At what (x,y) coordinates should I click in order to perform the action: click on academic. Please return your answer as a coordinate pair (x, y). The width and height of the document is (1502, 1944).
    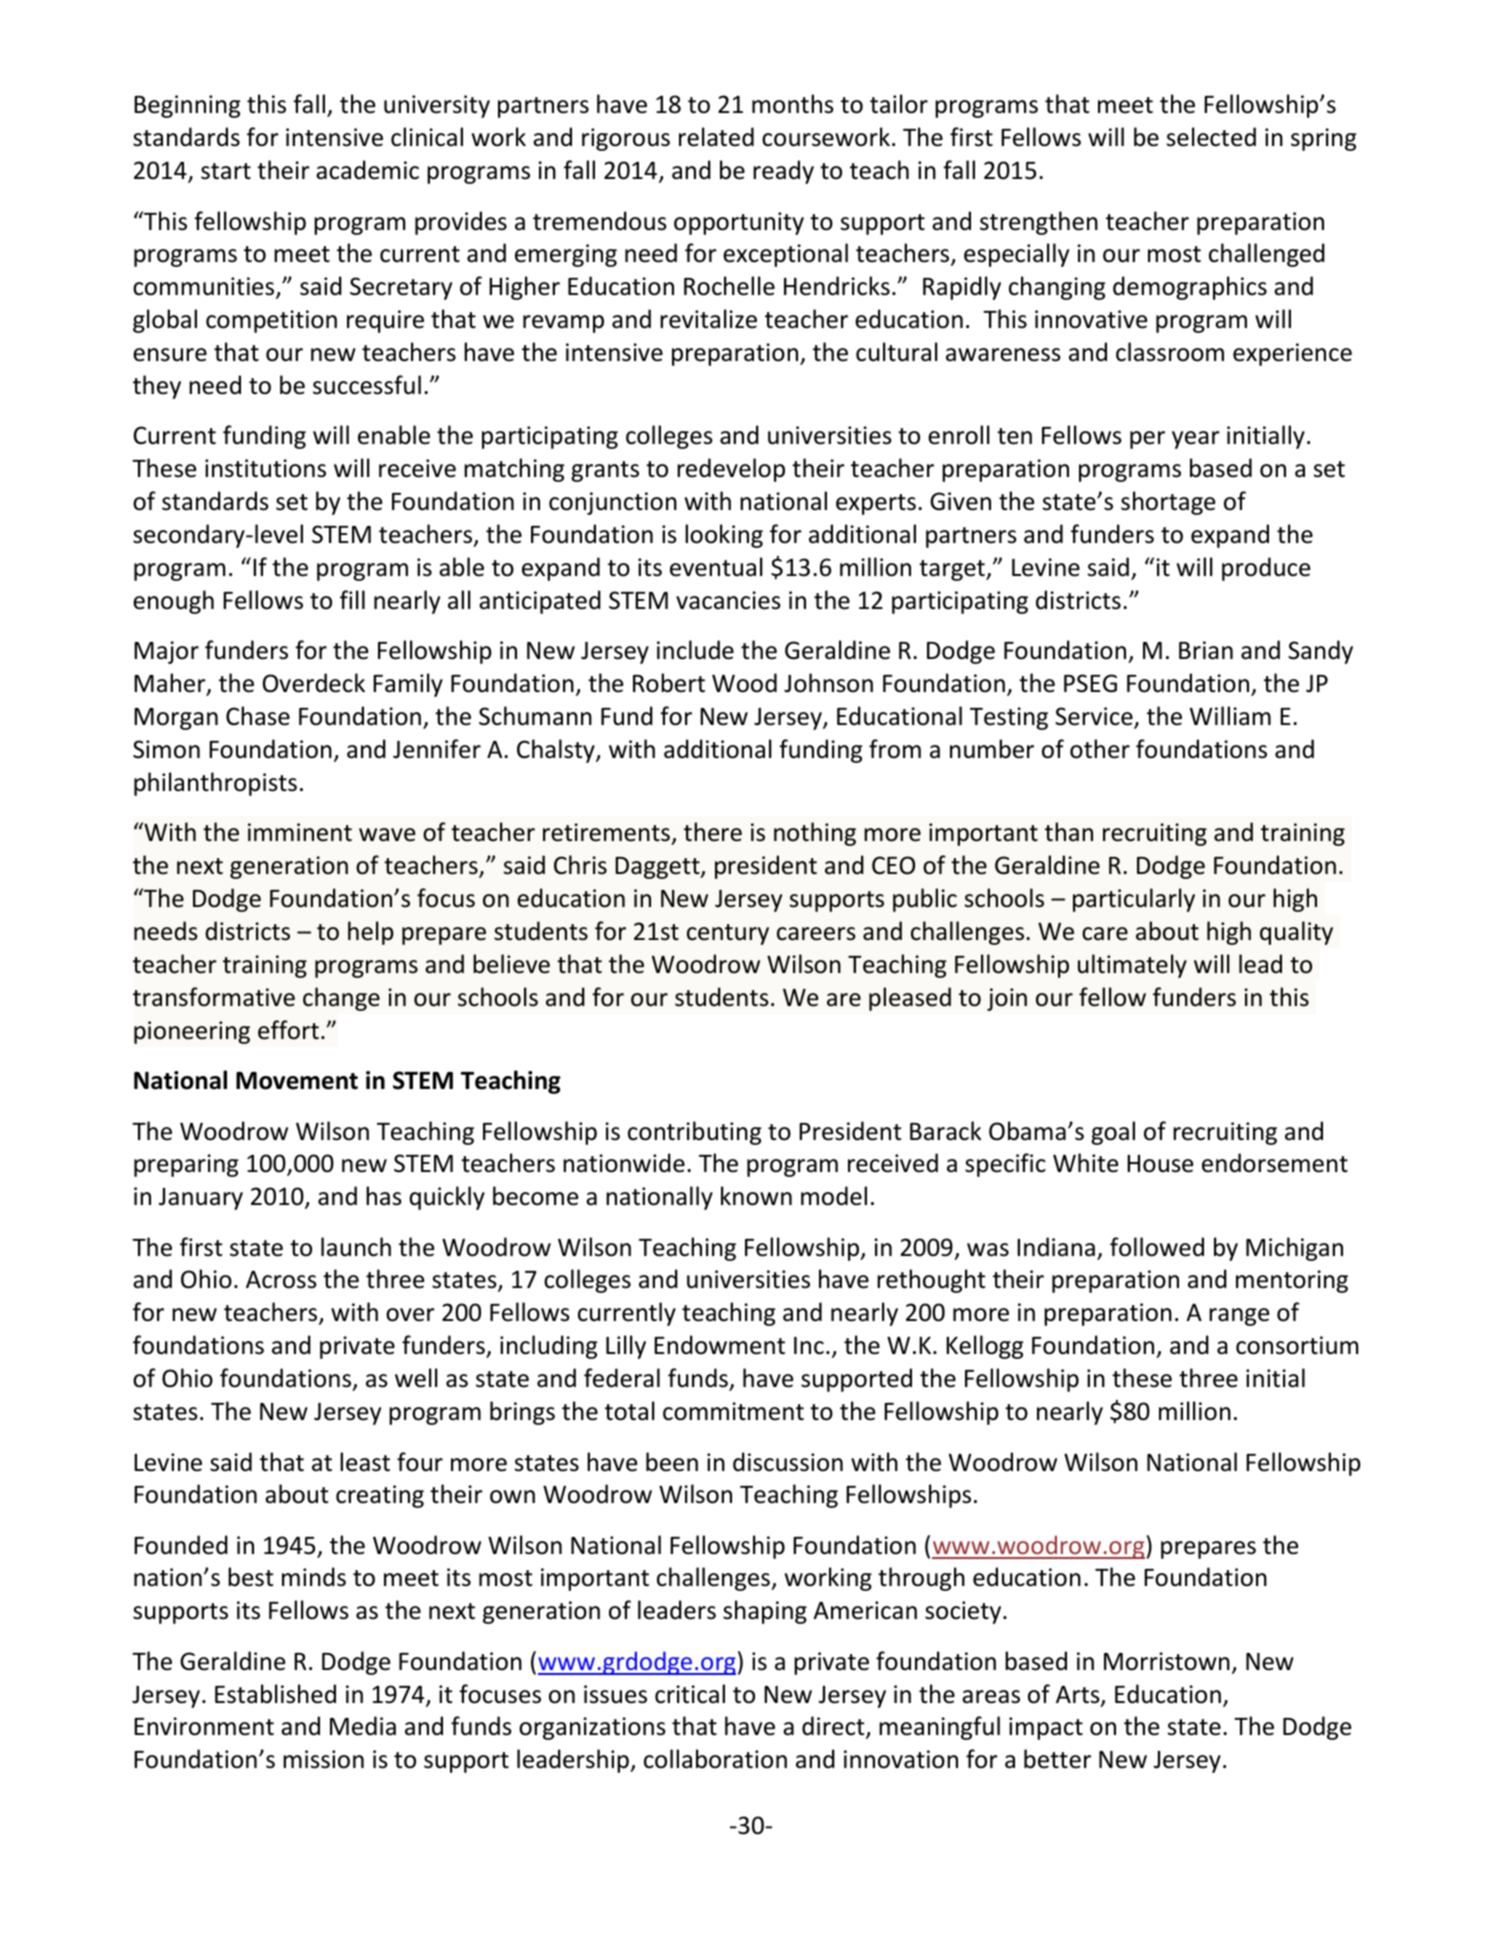
    Looking at the image, I should click on (367, 170).
